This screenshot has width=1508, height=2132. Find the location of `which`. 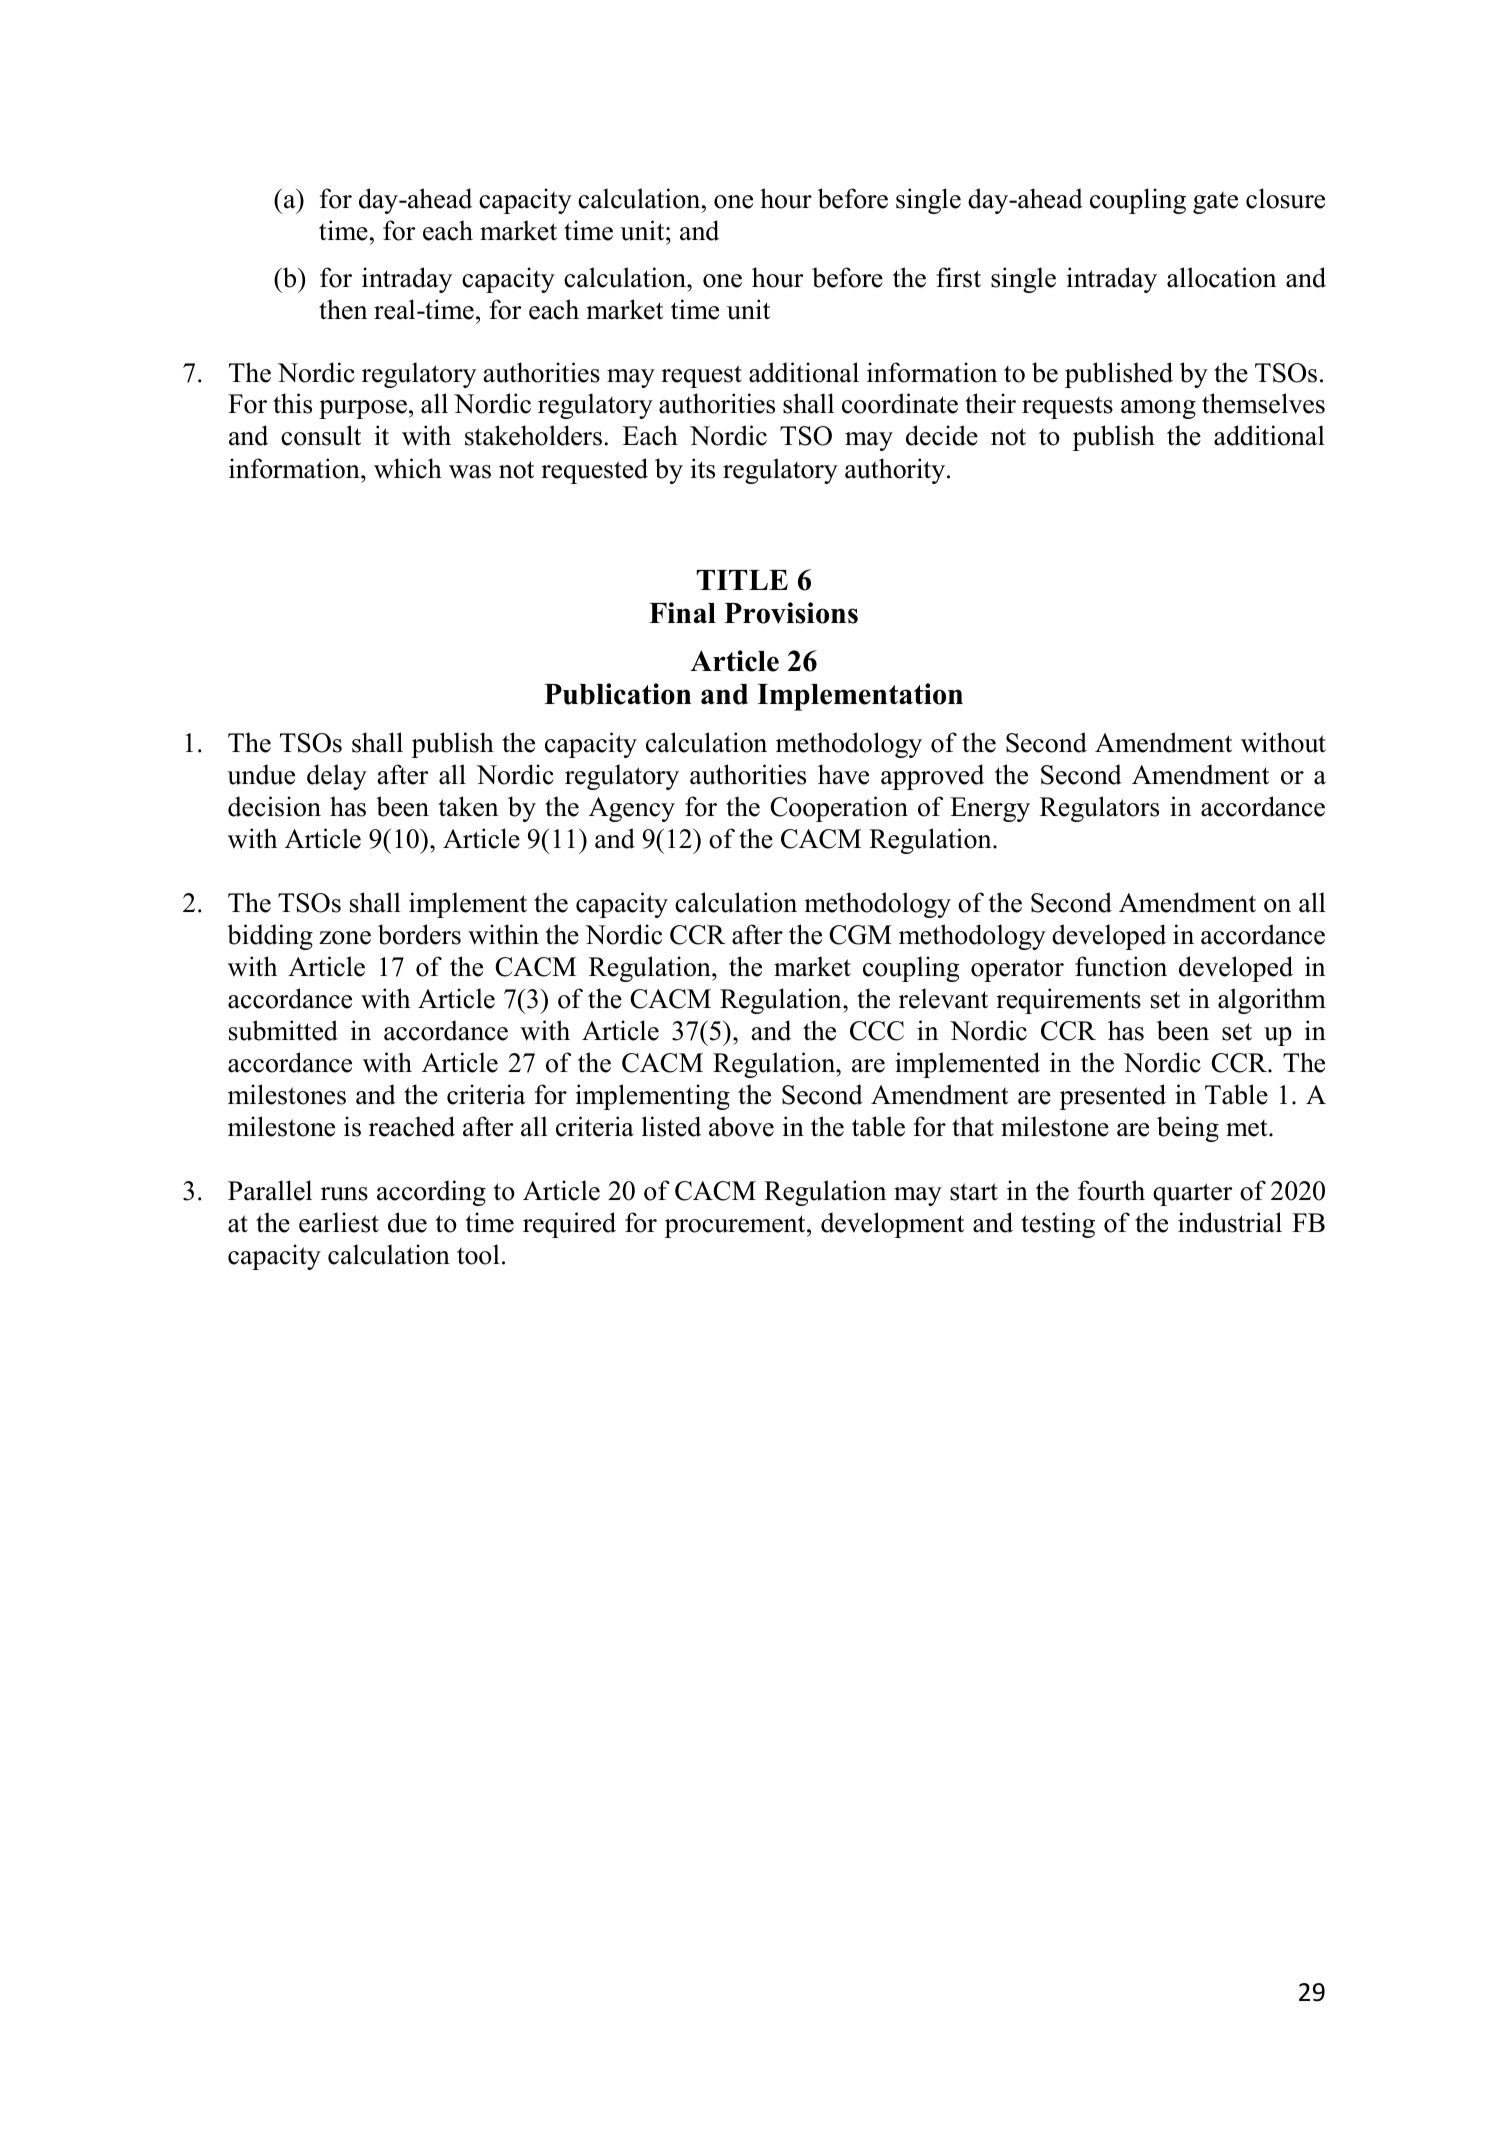

which is located at coordinates (408, 468).
